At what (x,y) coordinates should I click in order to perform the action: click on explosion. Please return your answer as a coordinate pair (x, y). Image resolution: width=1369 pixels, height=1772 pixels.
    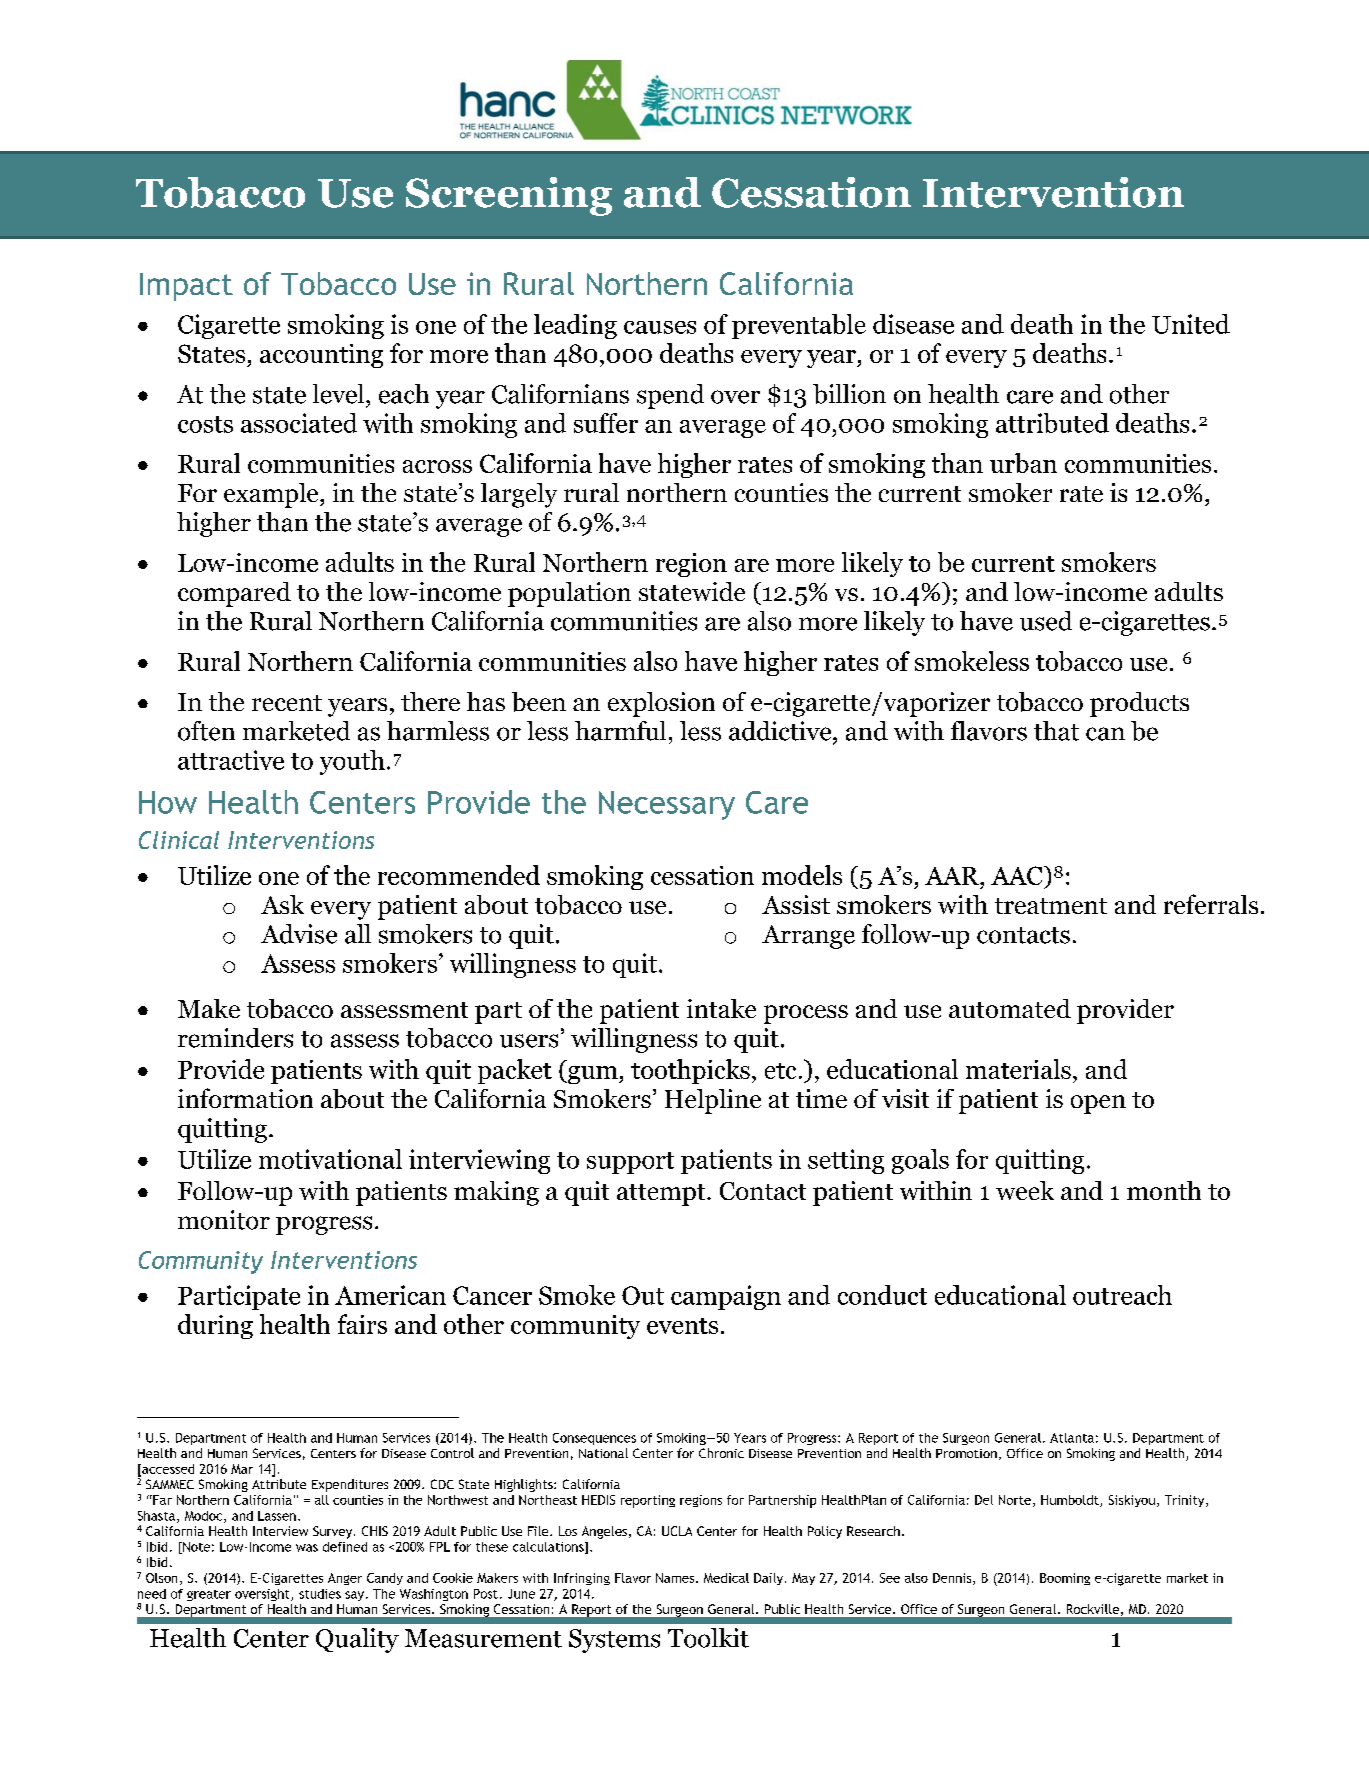
    Looking at the image, I should click on (661, 704).
